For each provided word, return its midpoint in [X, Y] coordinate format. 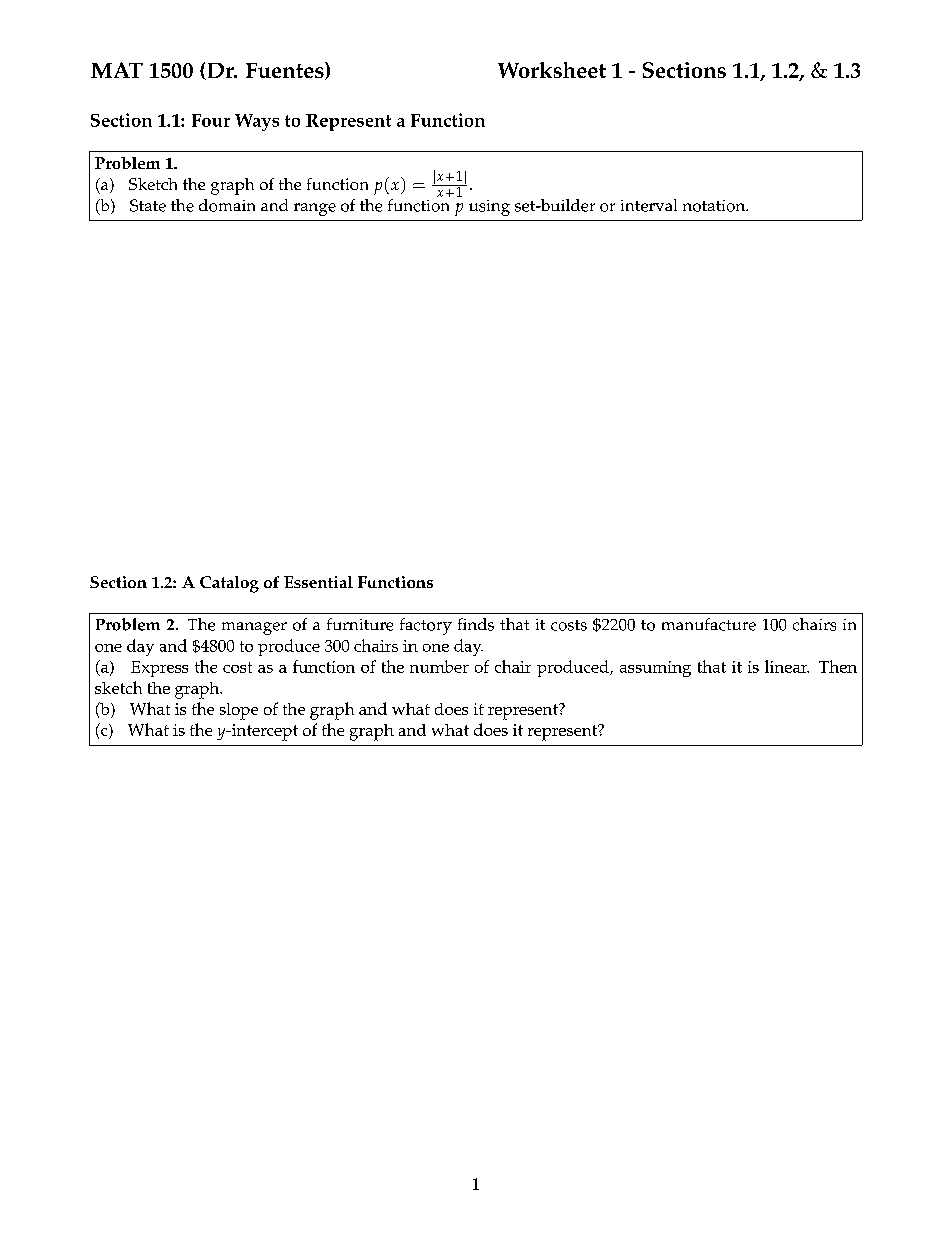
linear [787, 666]
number [439, 666]
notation [715, 206]
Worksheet [552, 70]
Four [211, 120]
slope [239, 711]
